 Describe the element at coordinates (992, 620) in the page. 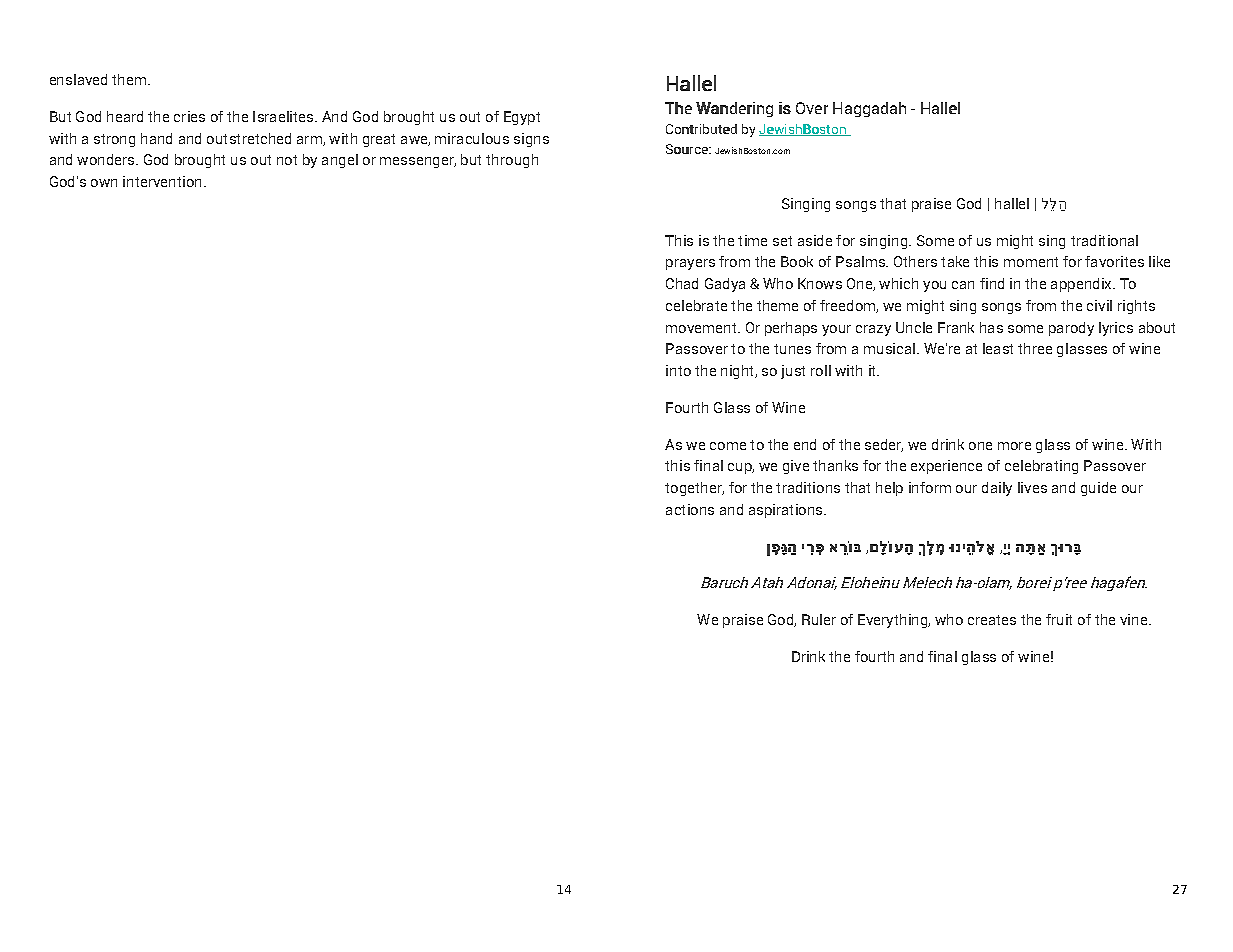

I see `creates` at that location.
